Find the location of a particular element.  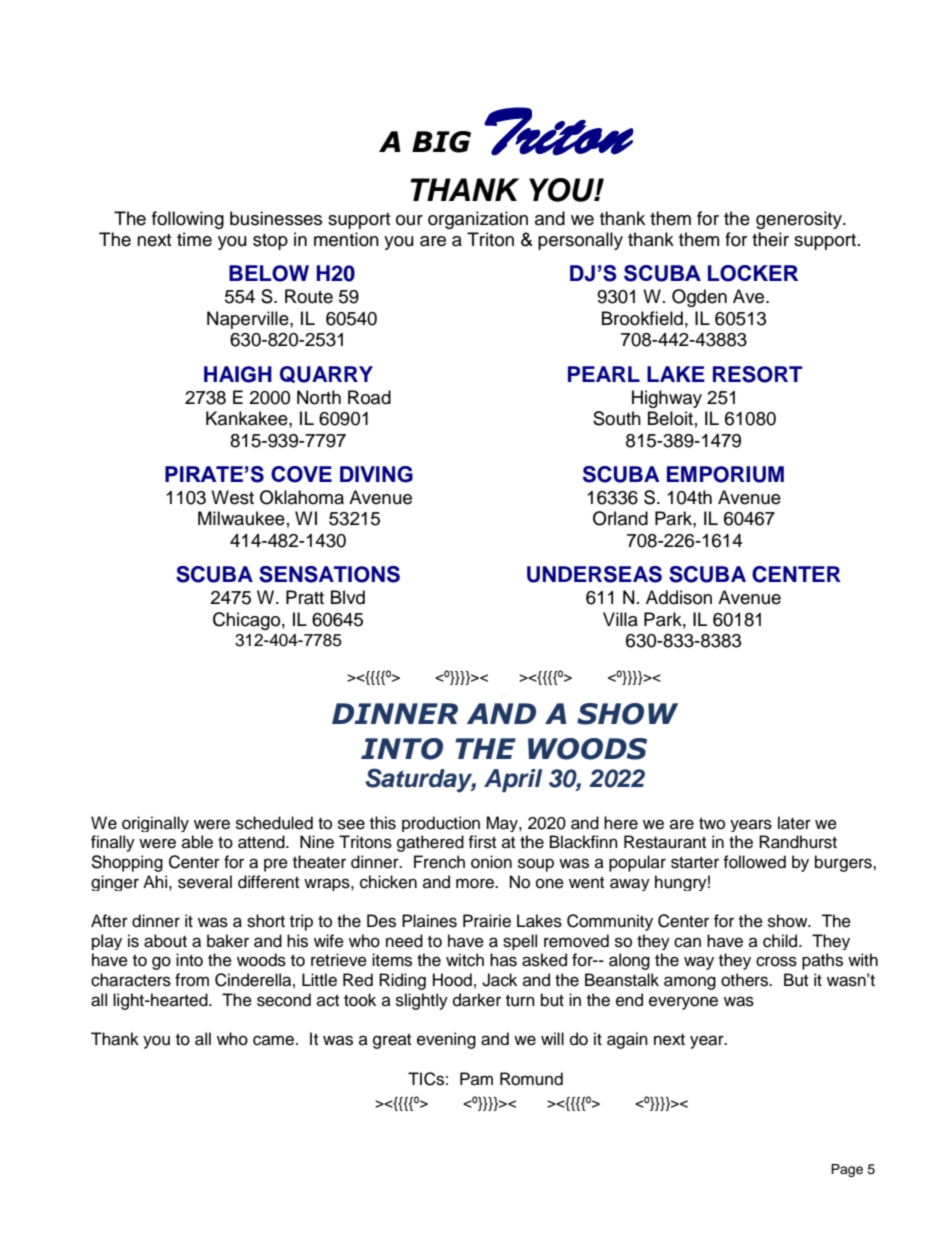

came is located at coordinates (275, 1040).
